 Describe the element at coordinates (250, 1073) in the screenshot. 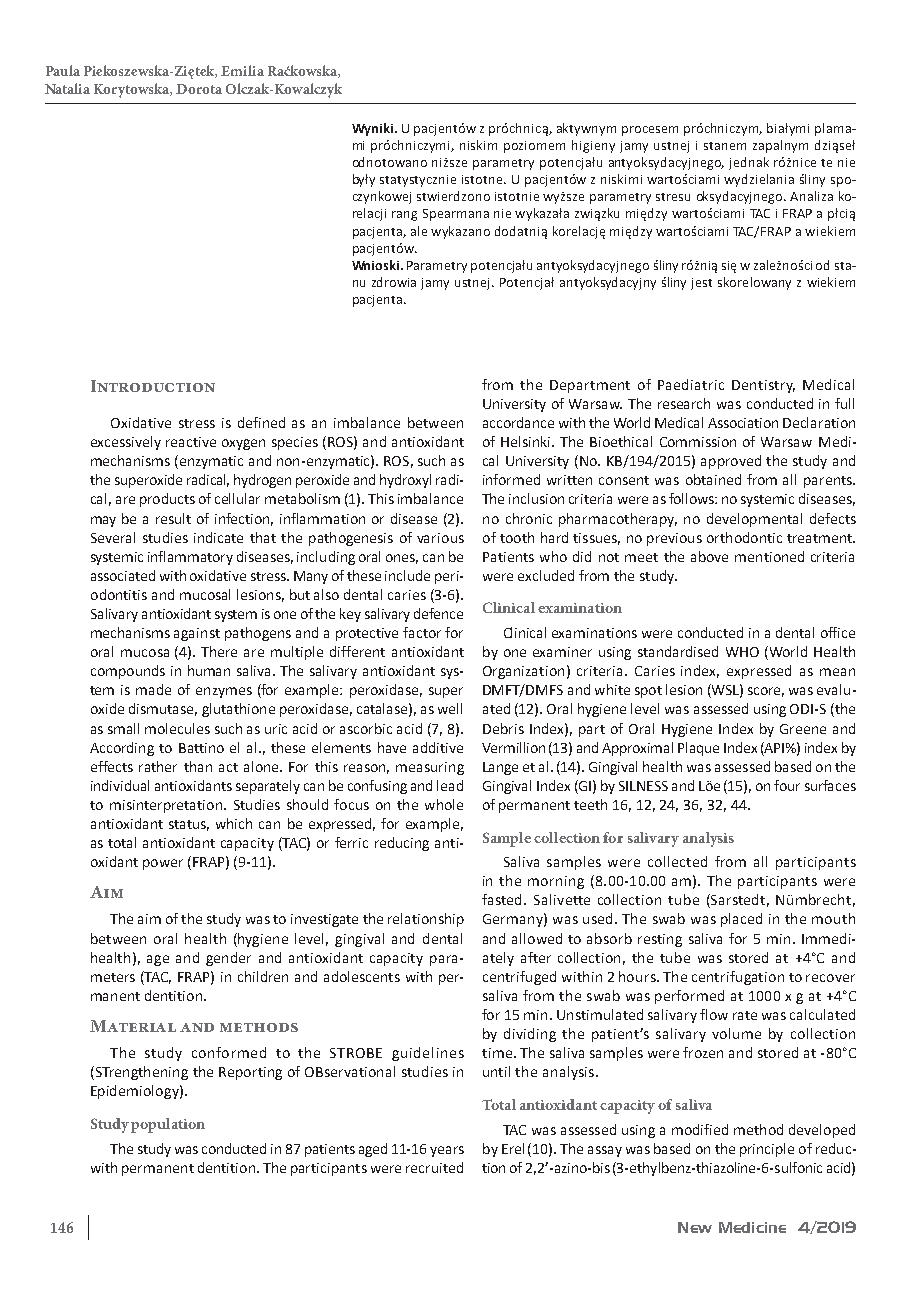

I see `Reporting` at that location.
